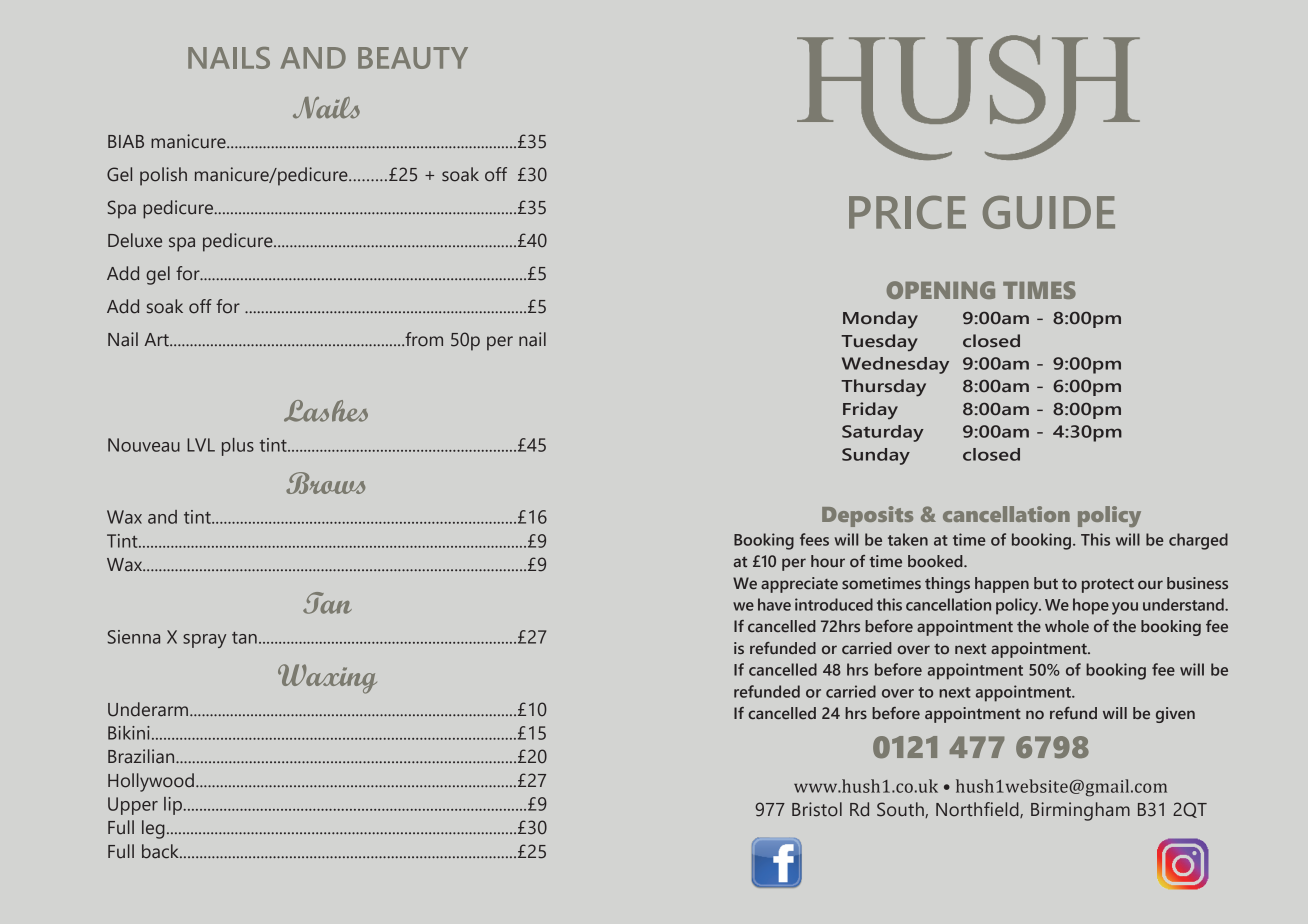  I want to click on Lashes, so click(326, 411).
